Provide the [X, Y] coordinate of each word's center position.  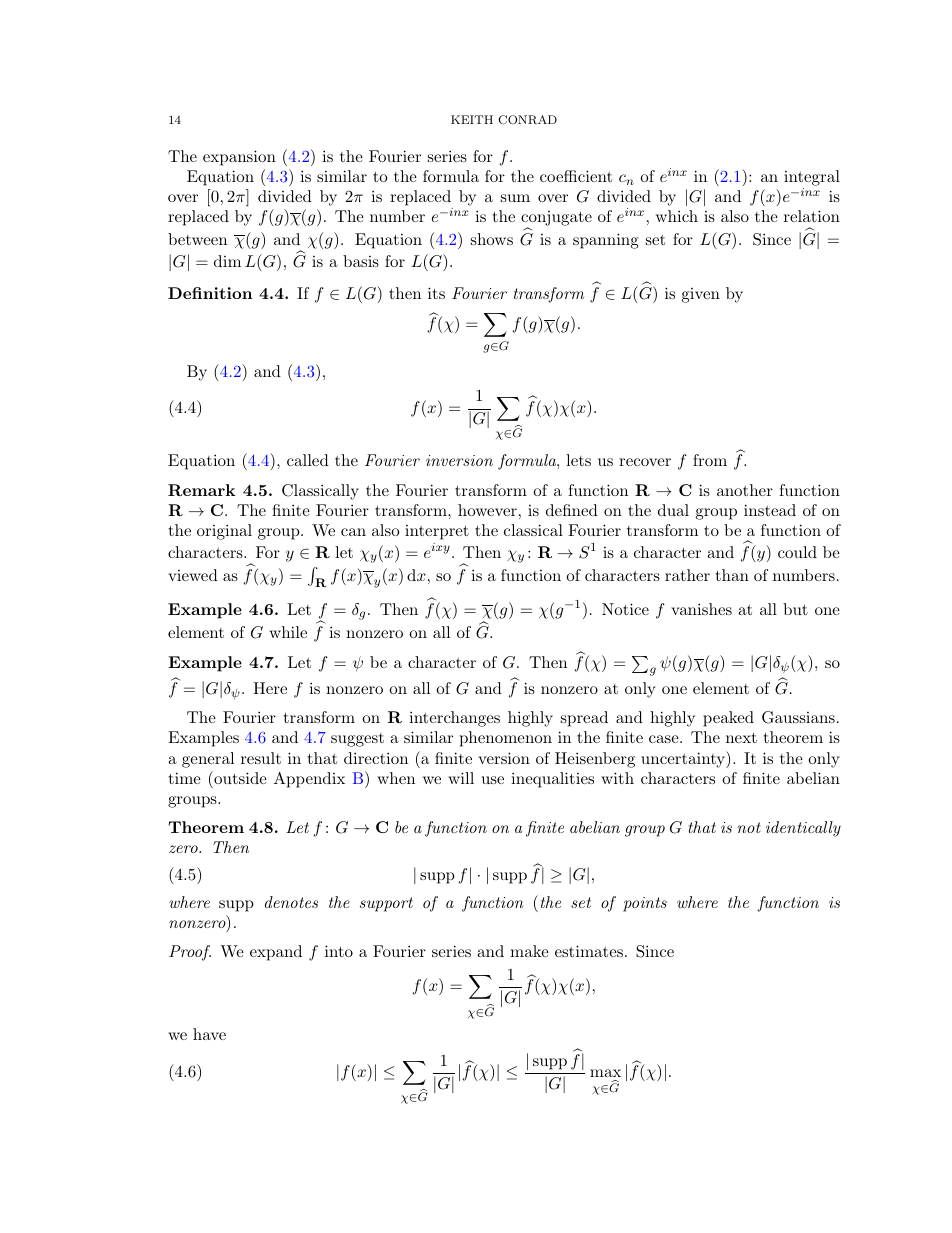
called [308, 460]
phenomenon [506, 739]
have [209, 1034]
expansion [239, 158]
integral [812, 179]
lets [578, 460]
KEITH [472, 119]
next [741, 737]
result [261, 758]
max [605, 1073]
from [710, 460]
